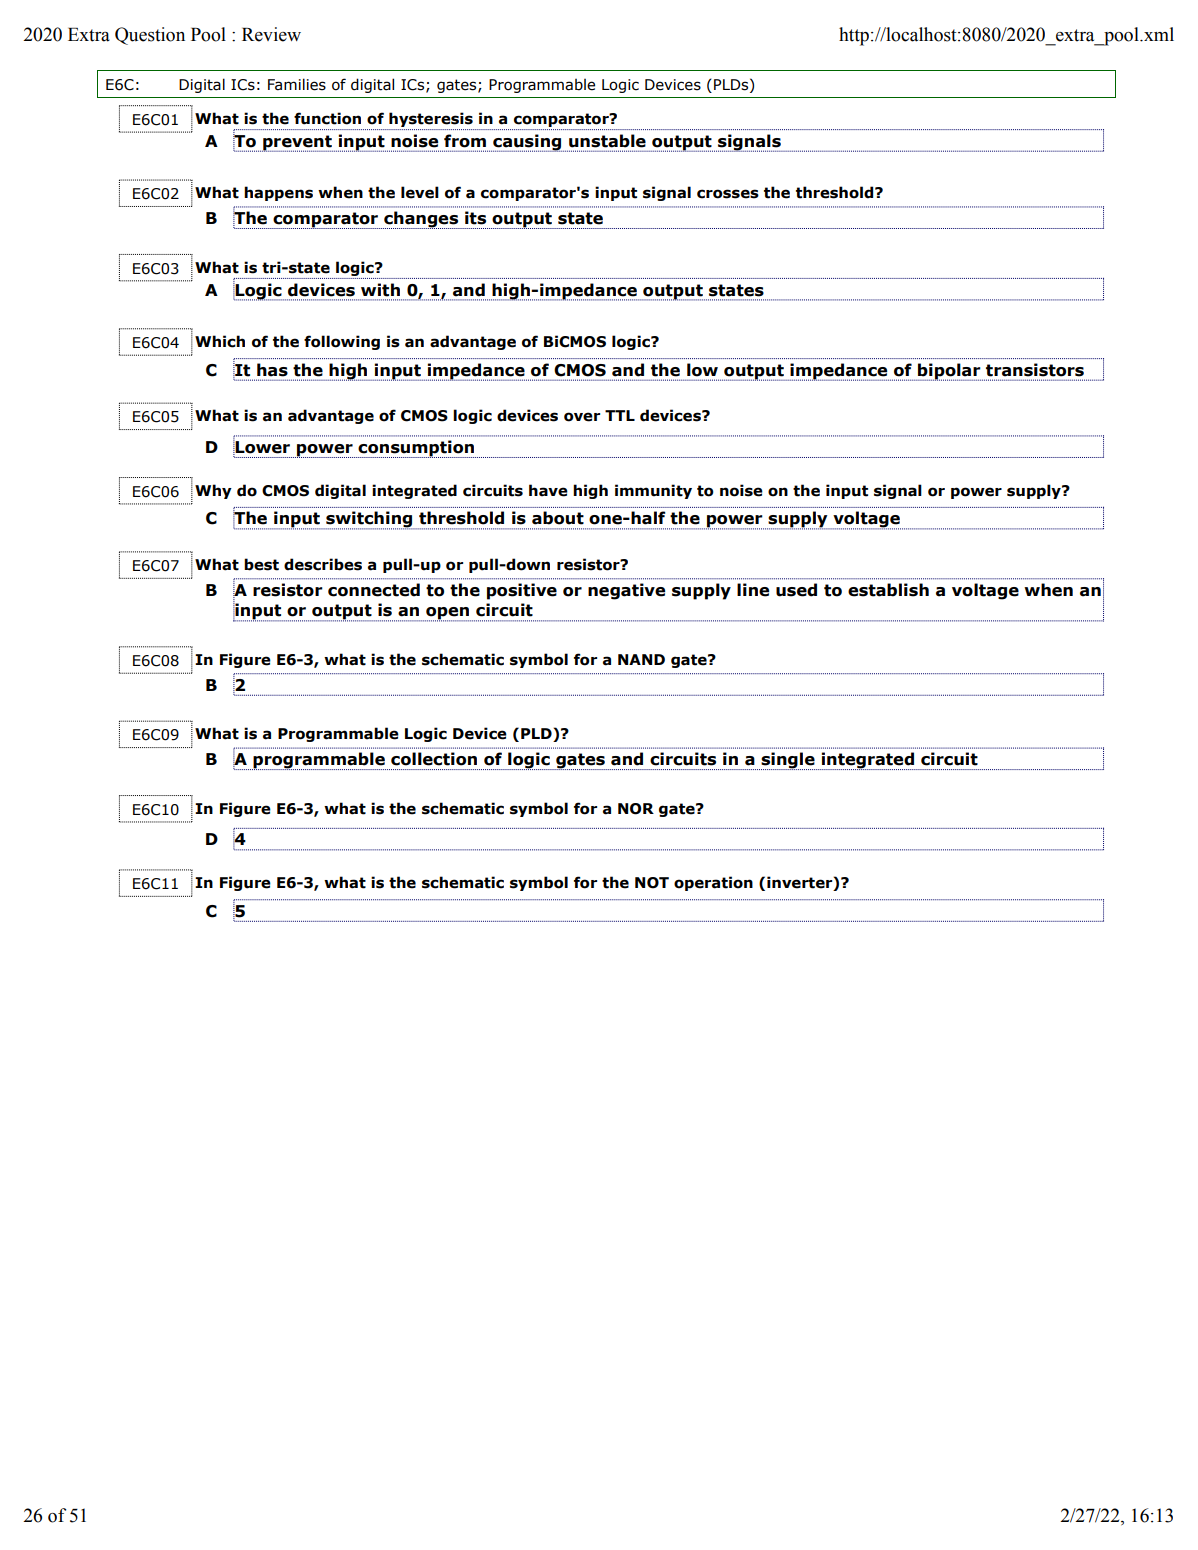  I want to click on Review, so click(271, 34).
